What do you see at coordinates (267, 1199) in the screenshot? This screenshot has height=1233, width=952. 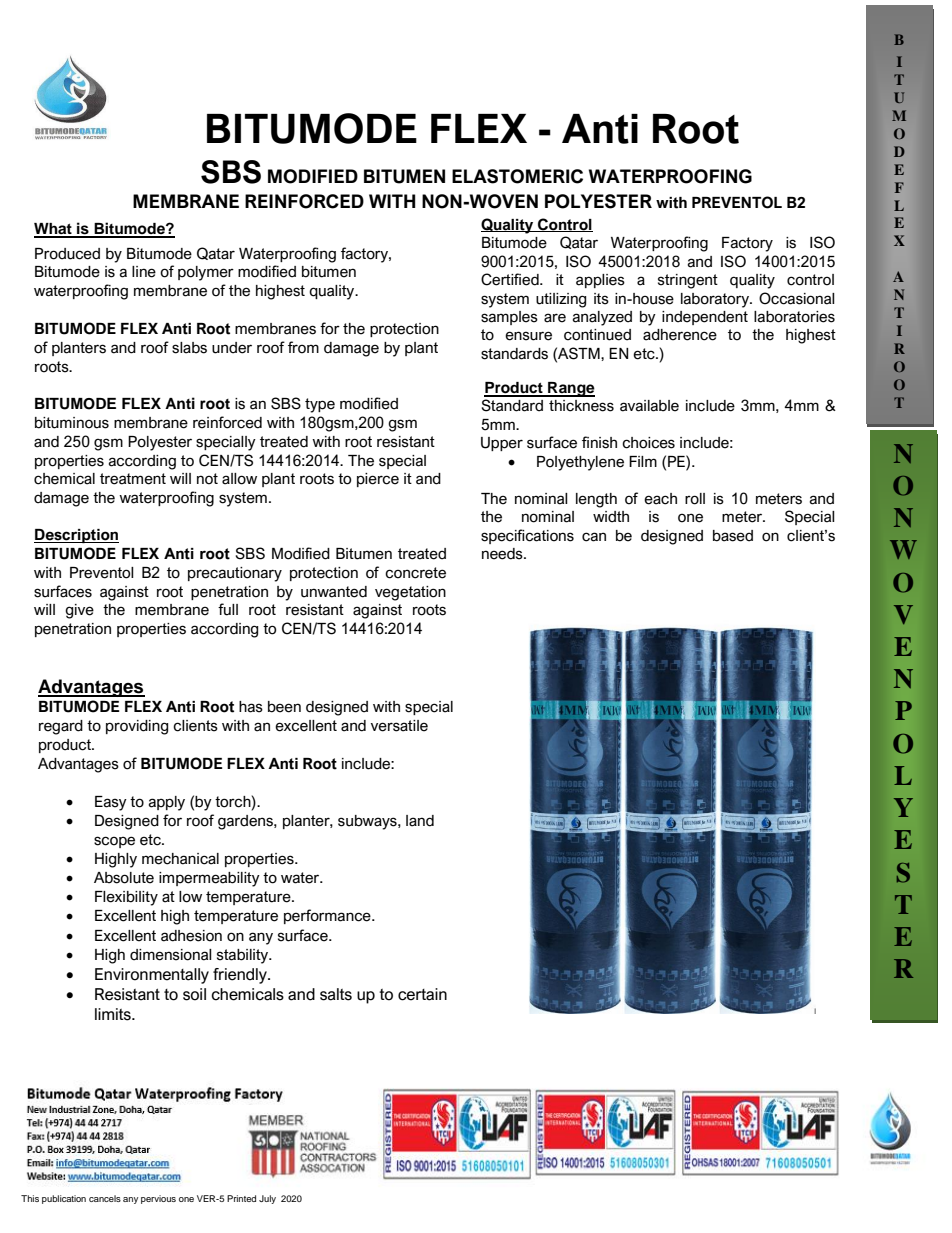 I see `July` at bounding box center [267, 1199].
